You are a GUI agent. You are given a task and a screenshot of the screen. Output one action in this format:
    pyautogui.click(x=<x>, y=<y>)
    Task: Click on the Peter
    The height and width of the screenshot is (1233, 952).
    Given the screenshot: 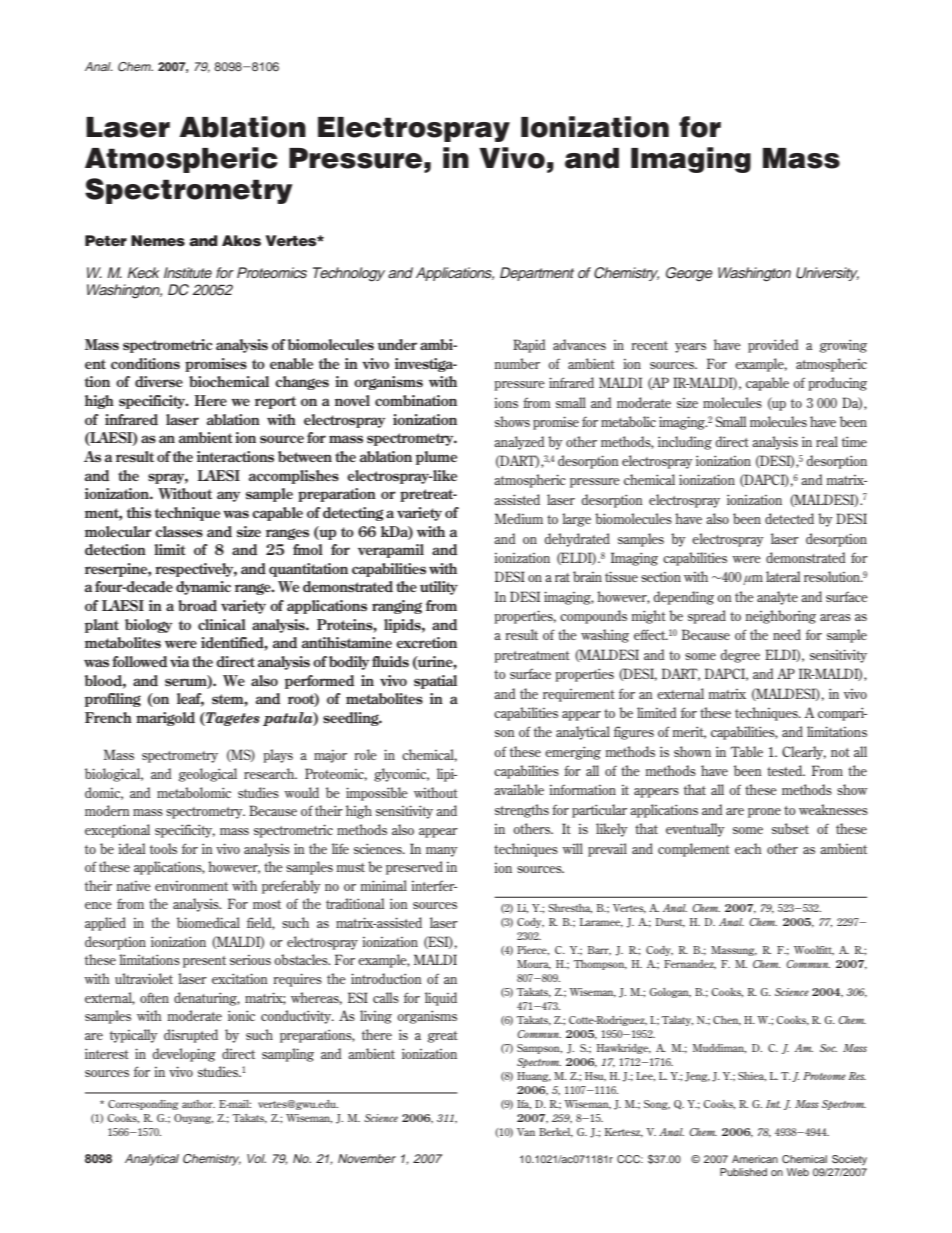 What is the action you would take?
    pyautogui.click(x=106, y=240)
